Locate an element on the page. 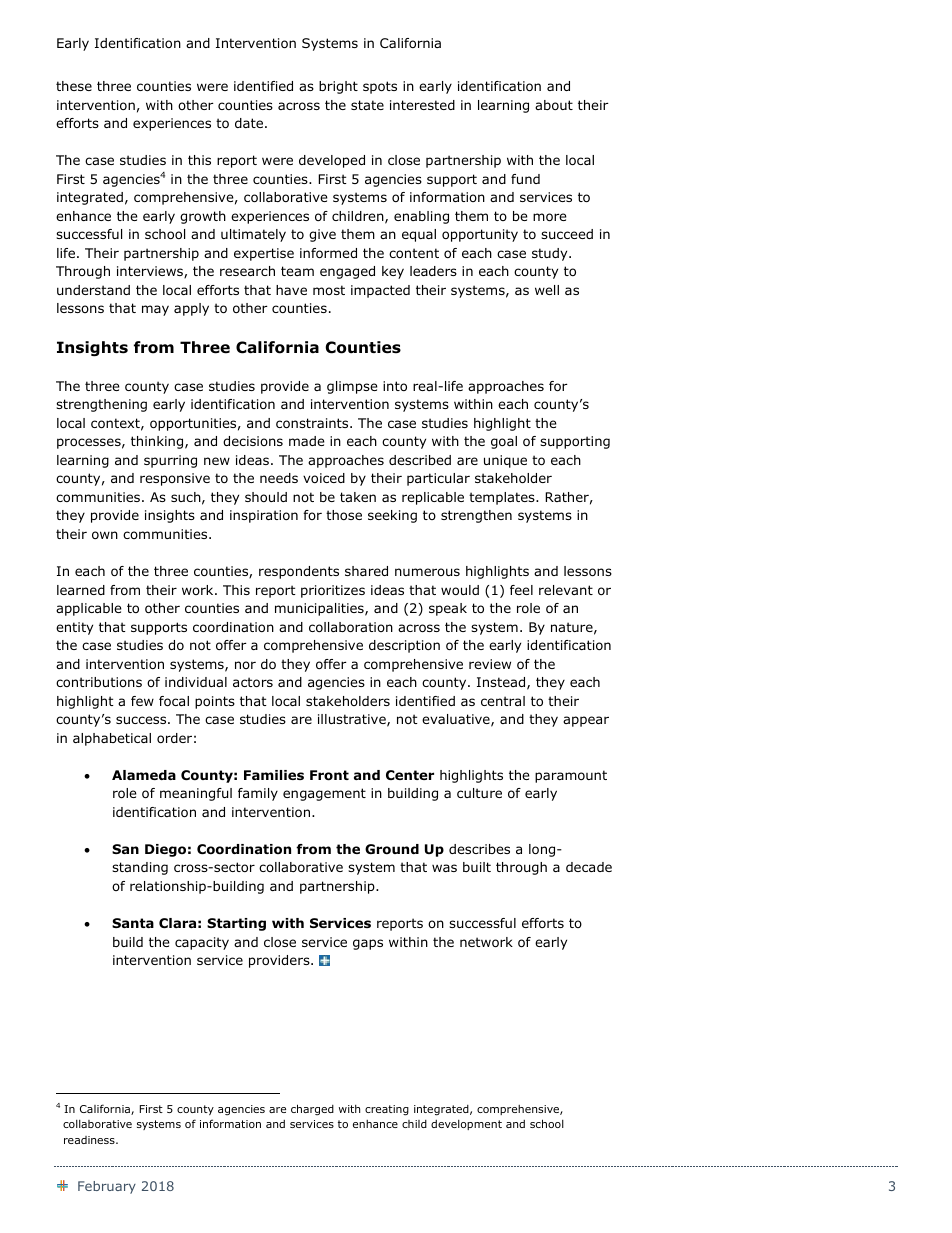 The height and width of the document is (1233, 952). bright is located at coordinates (338, 87).
